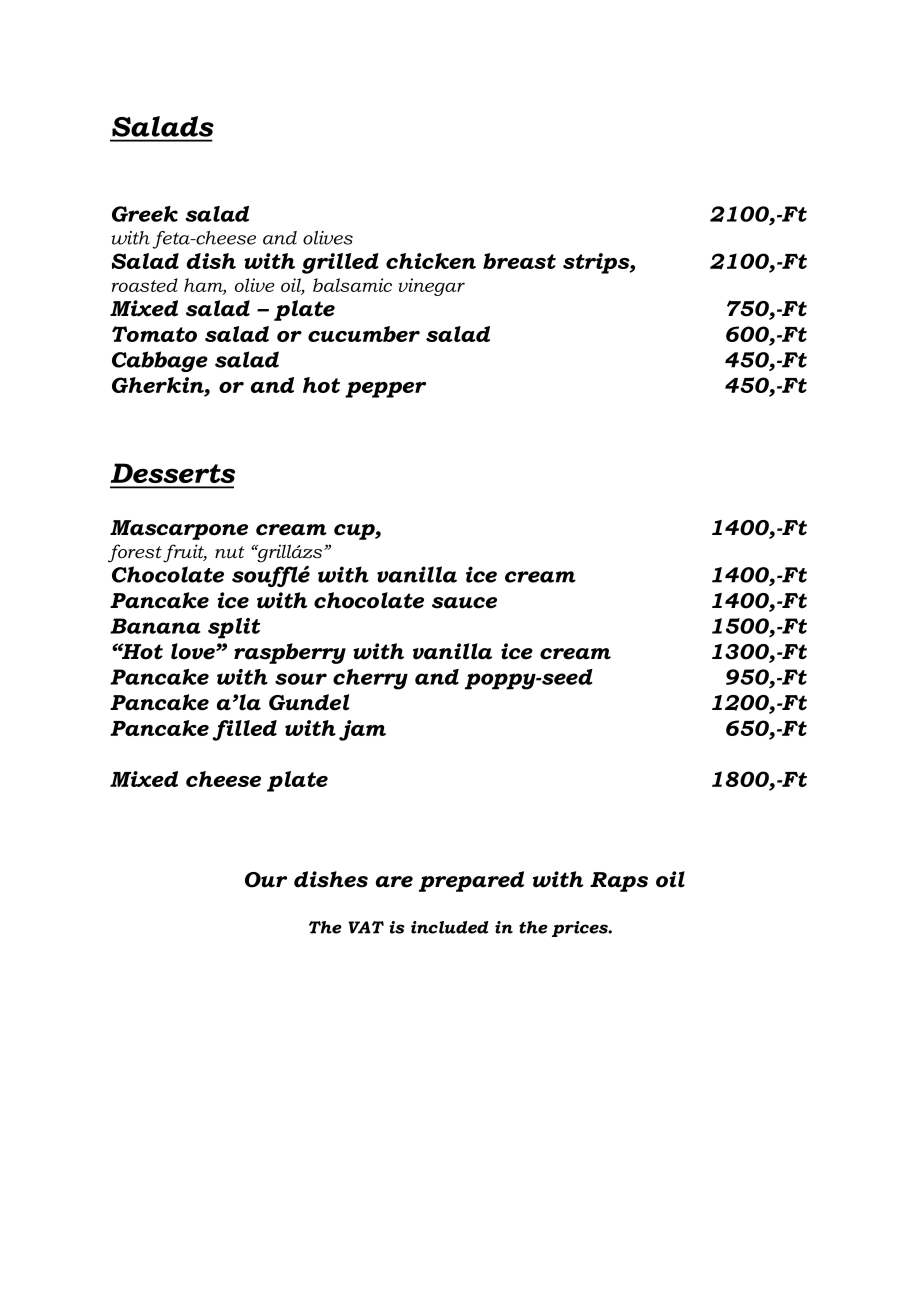  I want to click on chicken, so click(431, 261).
